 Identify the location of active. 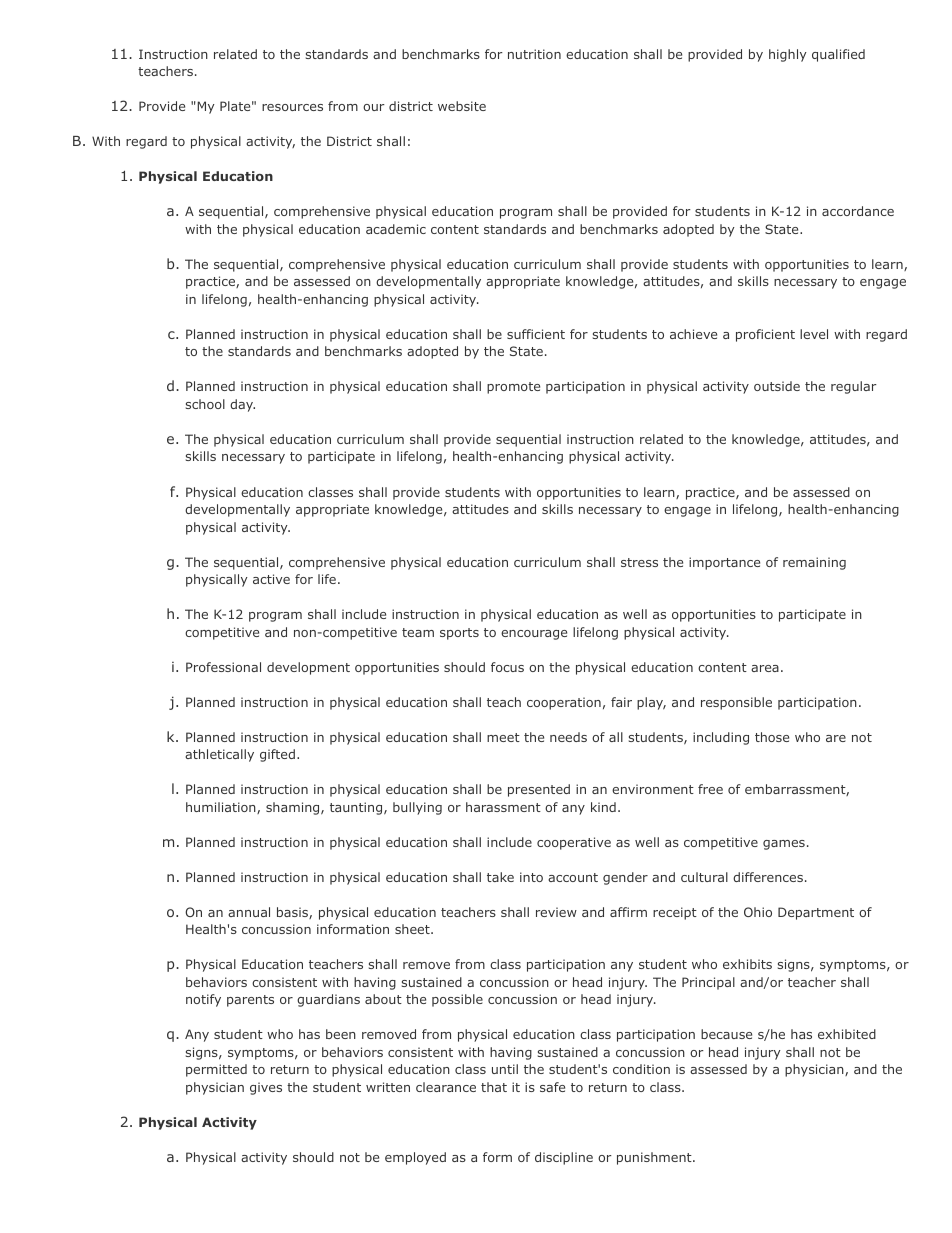
(271, 579).
